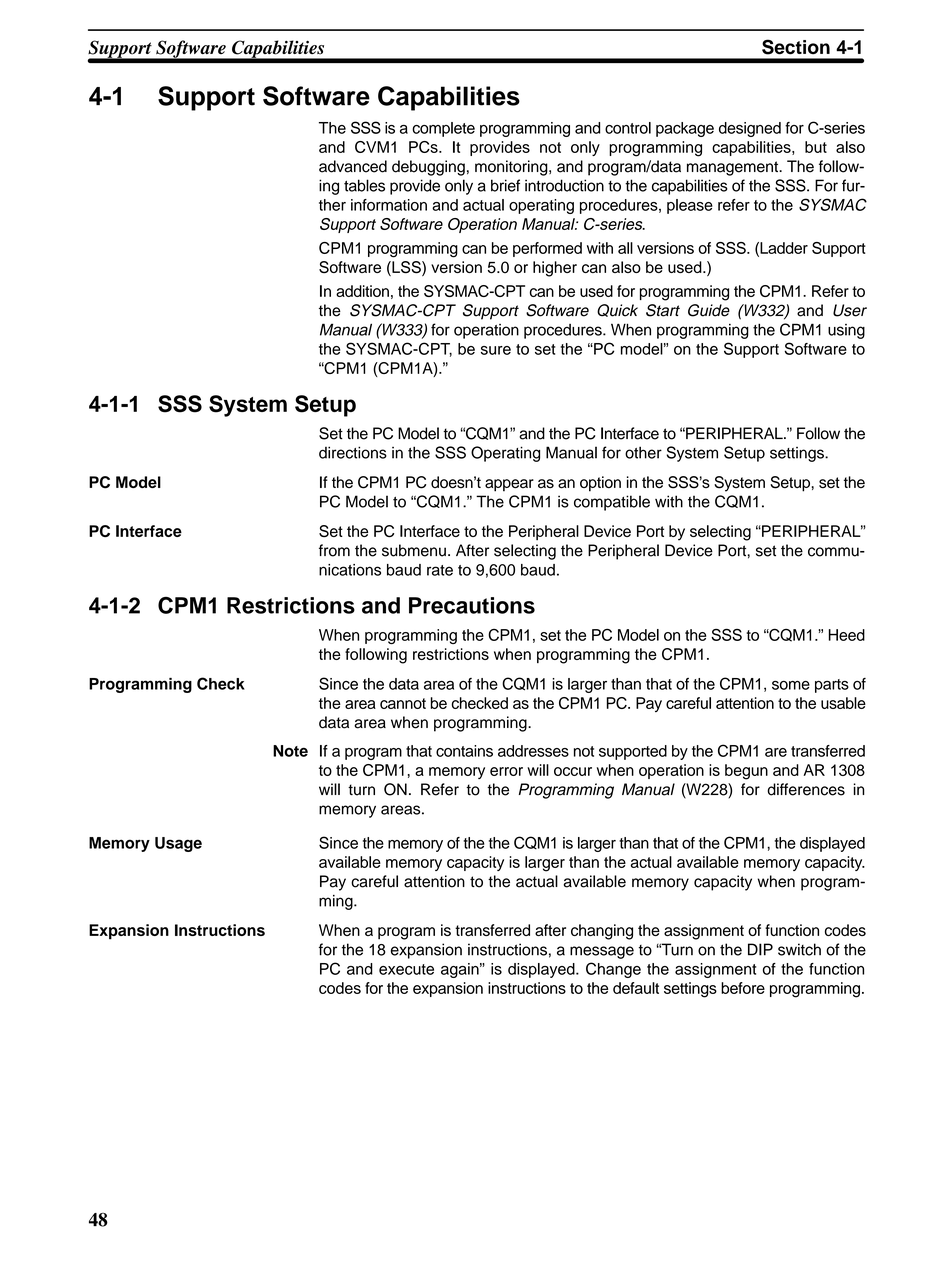  I want to click on directions, so click(353, 452).
